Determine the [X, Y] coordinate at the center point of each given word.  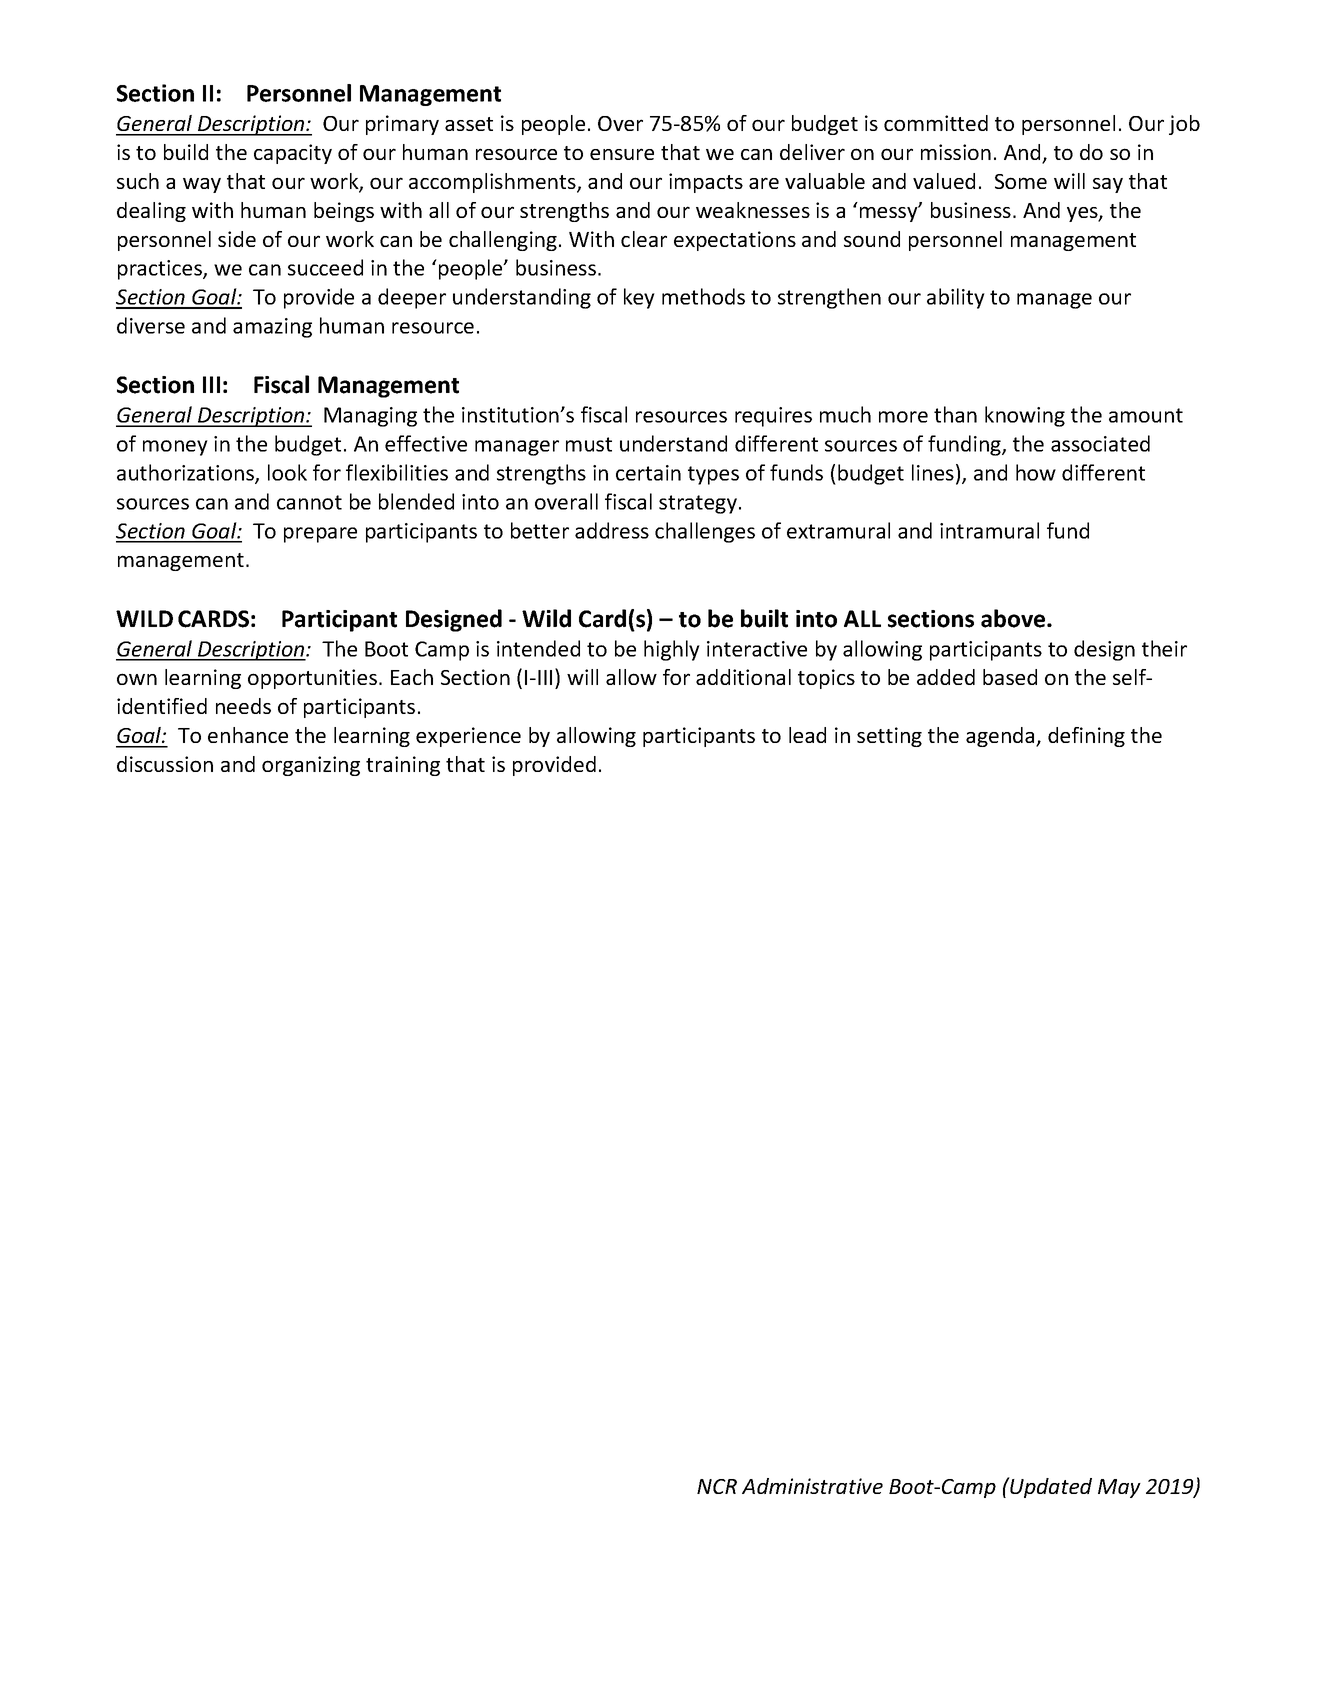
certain [648, 473]
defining [1086, 737]
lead [807, 735]
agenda [1001, 737]
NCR [717, 1486]
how [1036, 472]
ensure [622, 154]
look [287, 472]
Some [1021, 181]
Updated [1050, 1487]
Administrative [812, 1486]
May [1119, 1488]
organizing [311, 766]
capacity [293, 154]
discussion [165, 764]
